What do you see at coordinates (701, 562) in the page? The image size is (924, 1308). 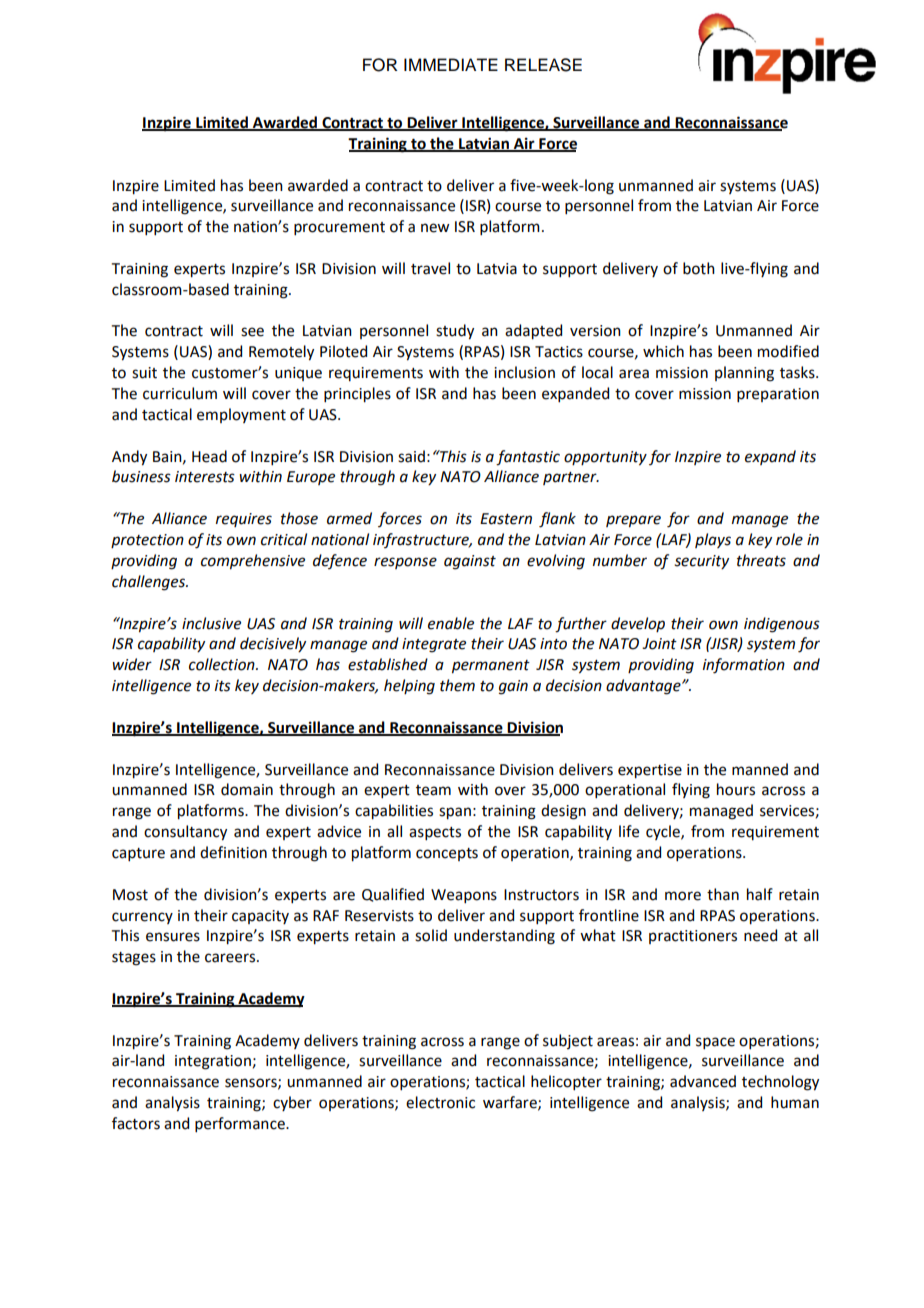 I see `security` at bounding box center [701, 562].
